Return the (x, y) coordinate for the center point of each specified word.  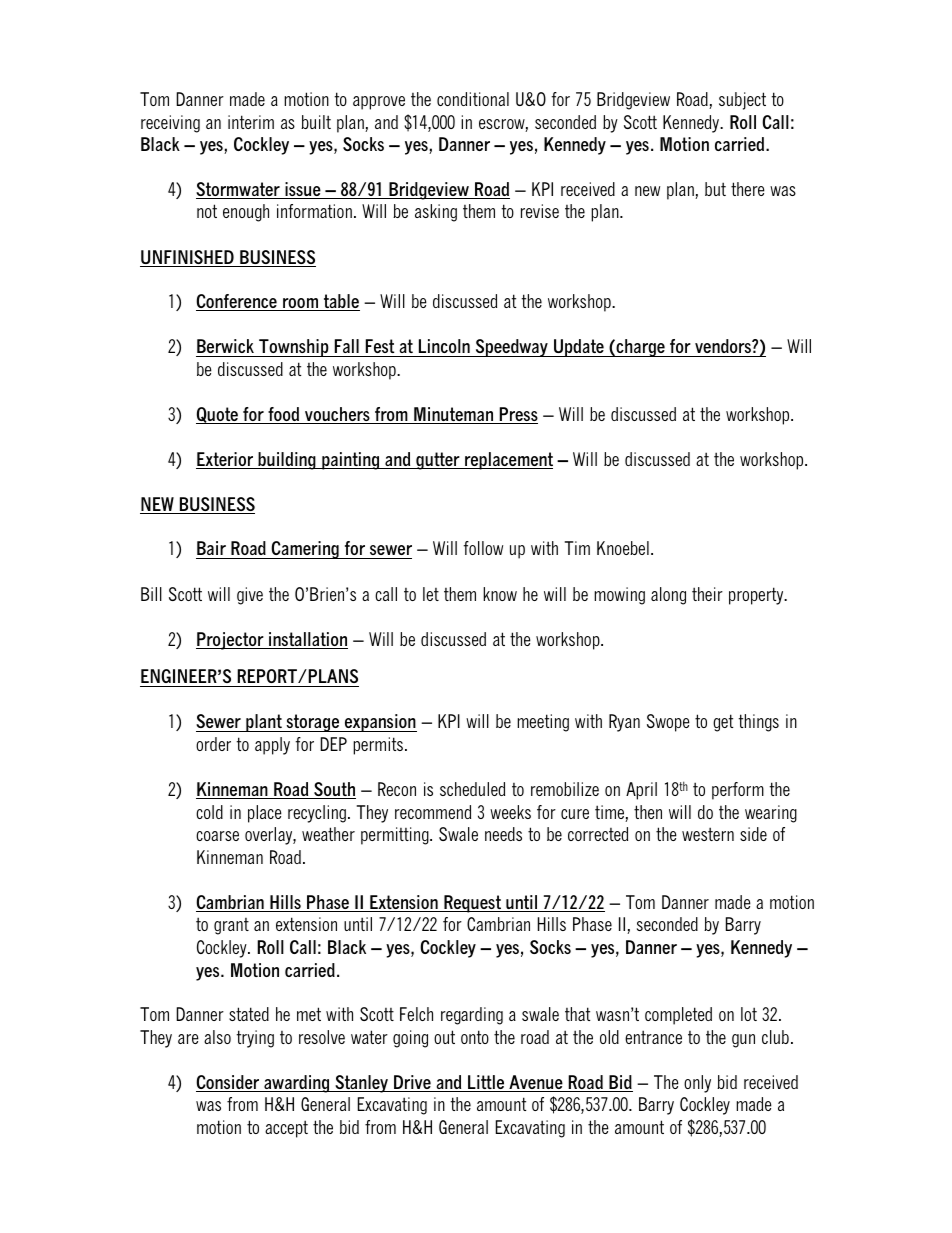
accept (286, 1129)
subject (742, 101)
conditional (473, 99)
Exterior (225, 460)
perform (738, 791)
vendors (724, 346)
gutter (438, 461)
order (213, 744)
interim (251, 122)
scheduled (472, 789)
